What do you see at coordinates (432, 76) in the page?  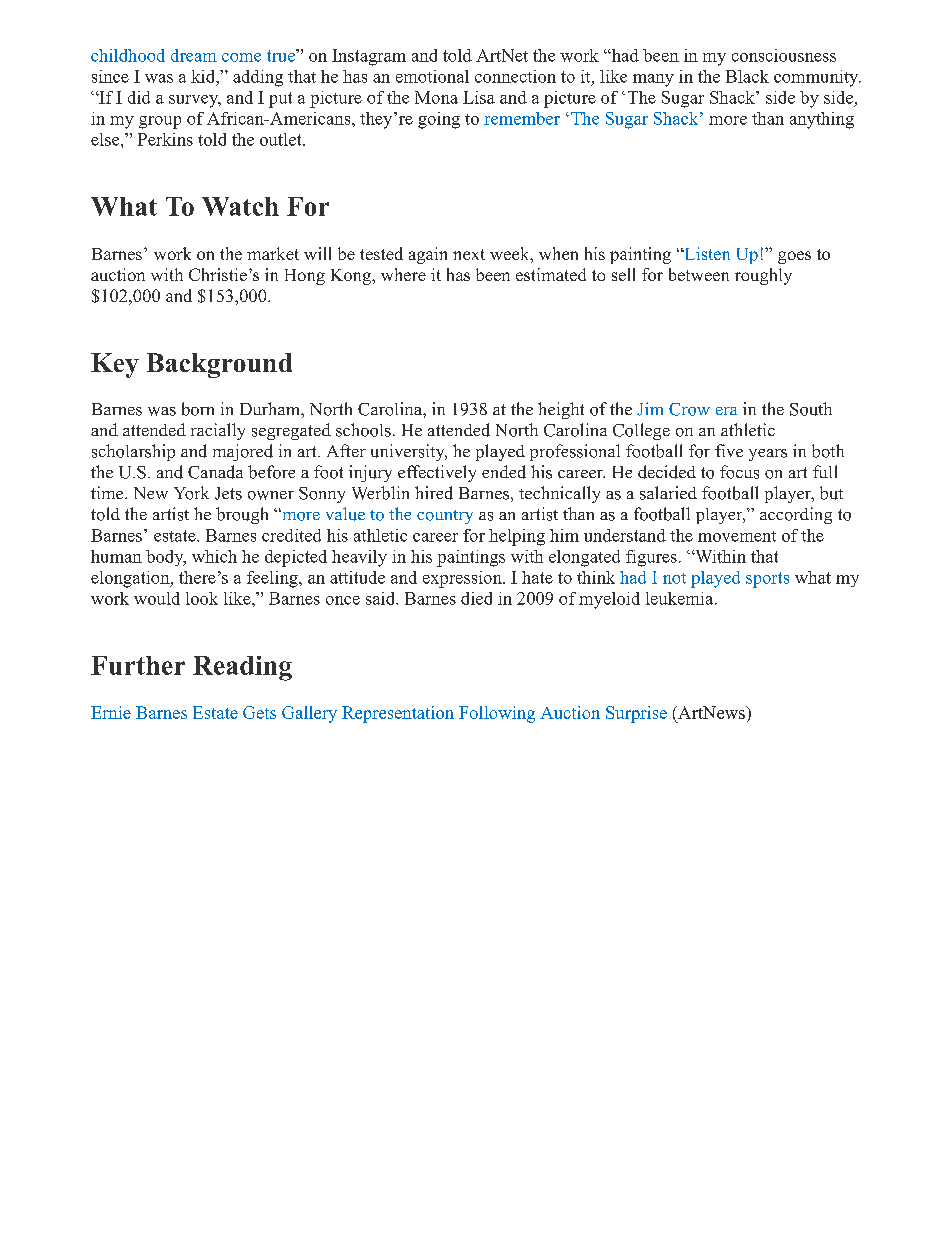 I see `emotional` at bounding box center [432, 76].
